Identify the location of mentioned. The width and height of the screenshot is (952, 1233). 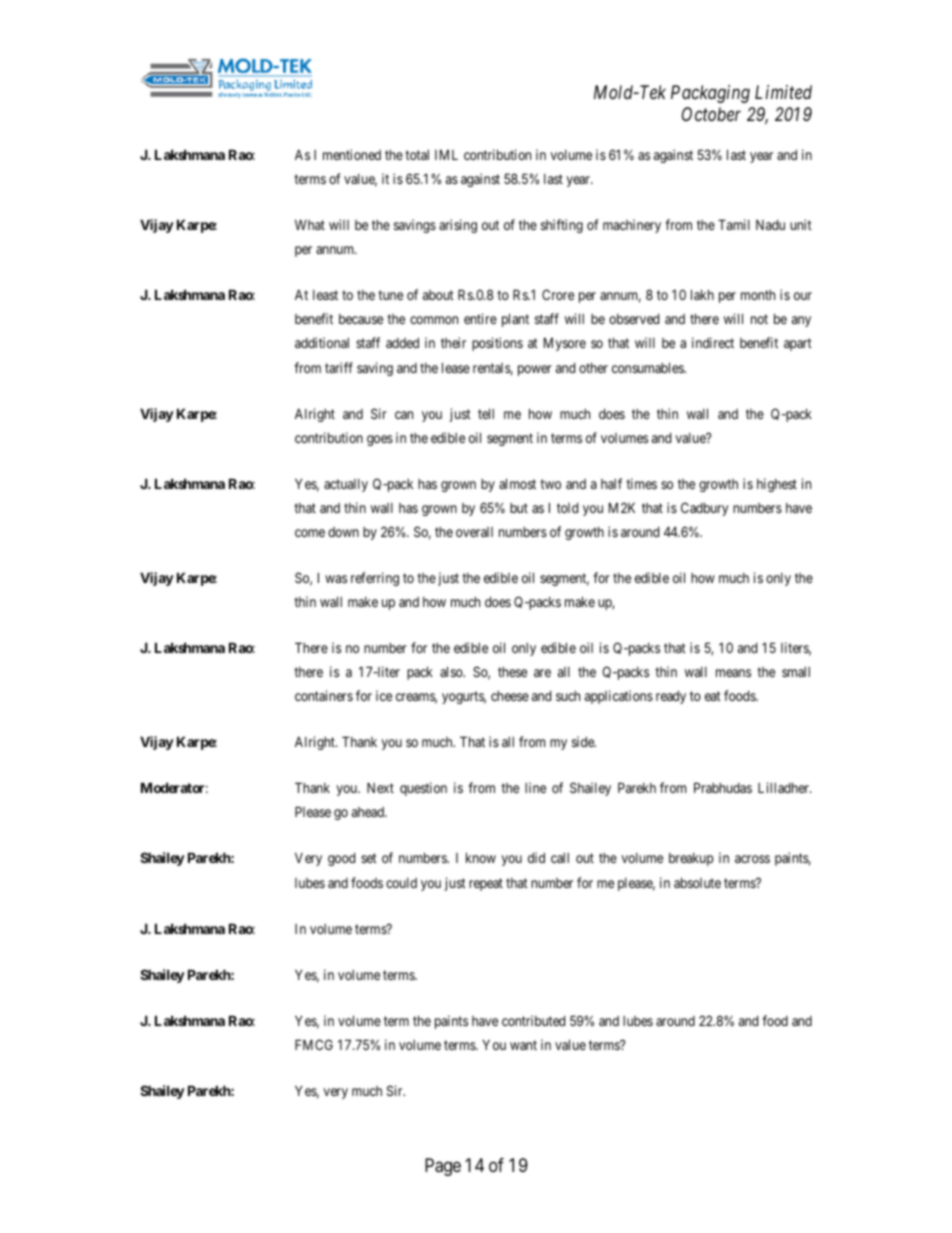
(352, 154).
